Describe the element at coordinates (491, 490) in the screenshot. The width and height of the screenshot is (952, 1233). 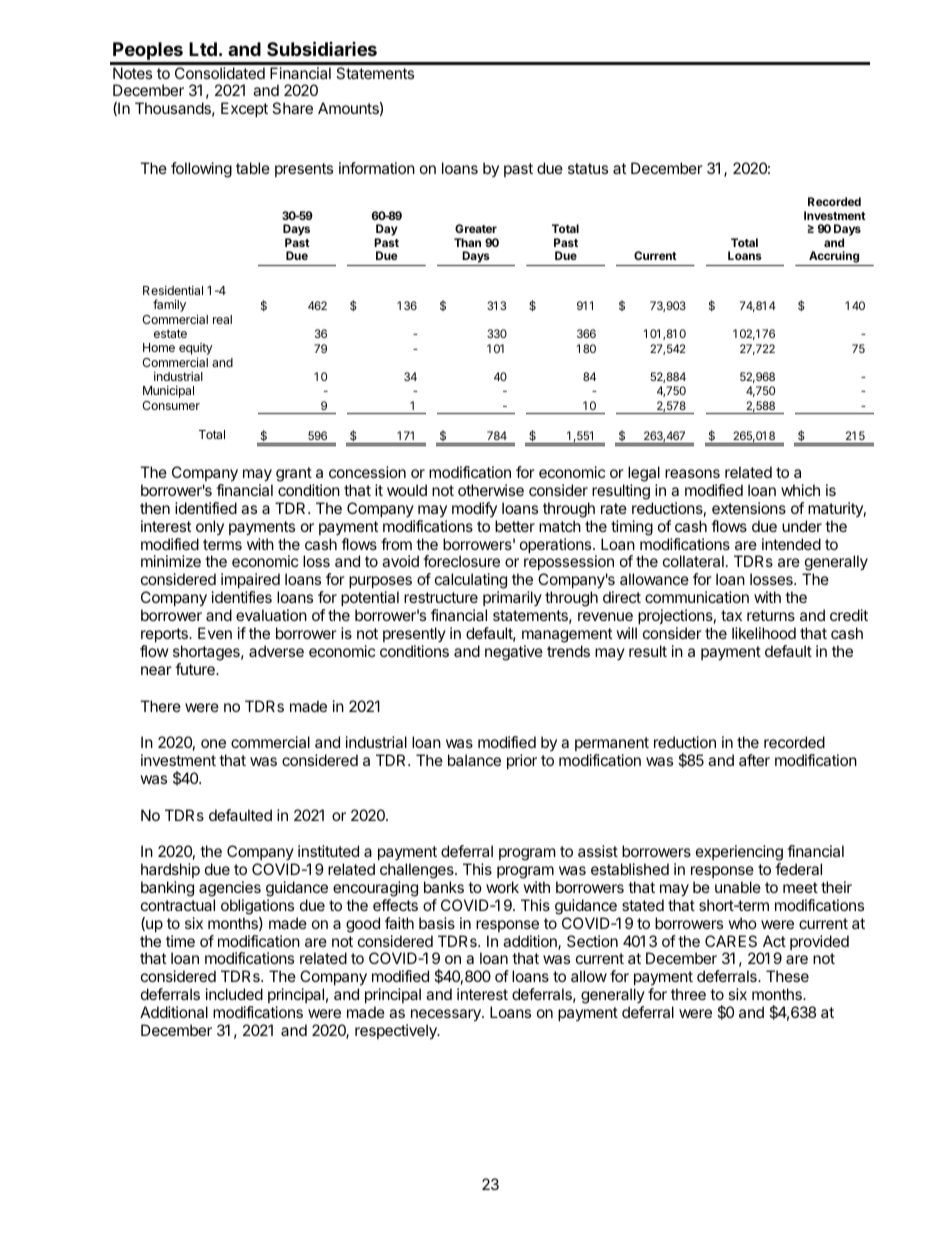
I see `otherwise` at that location.
